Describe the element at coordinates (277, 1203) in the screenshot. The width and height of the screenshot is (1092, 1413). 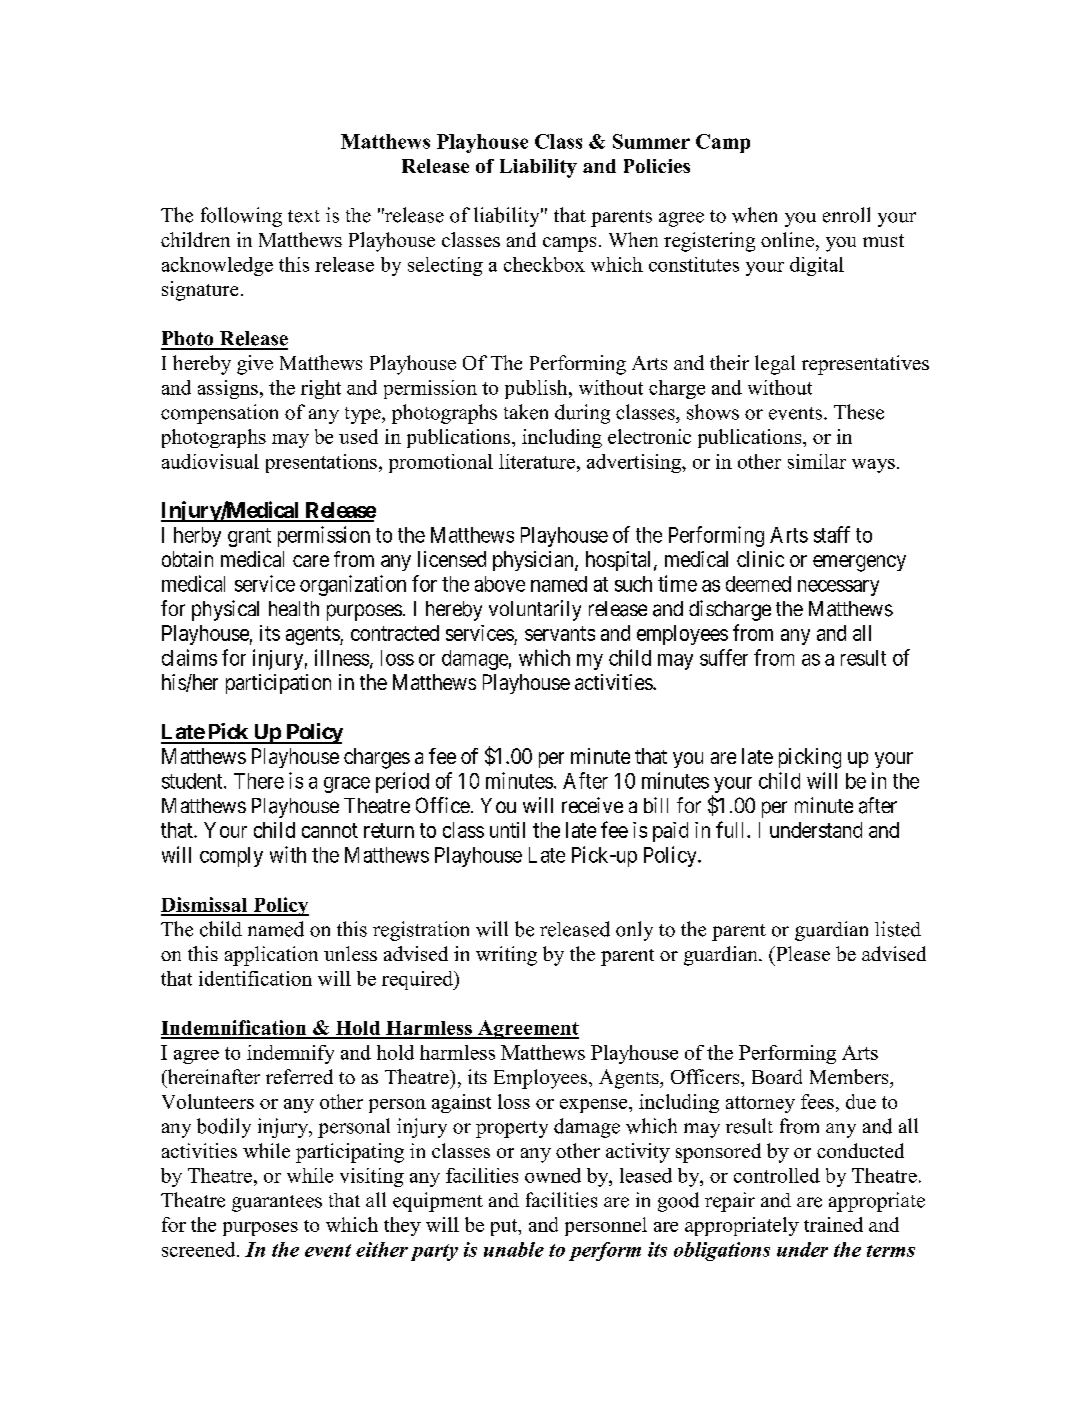
I see `guarantees` at that location.
